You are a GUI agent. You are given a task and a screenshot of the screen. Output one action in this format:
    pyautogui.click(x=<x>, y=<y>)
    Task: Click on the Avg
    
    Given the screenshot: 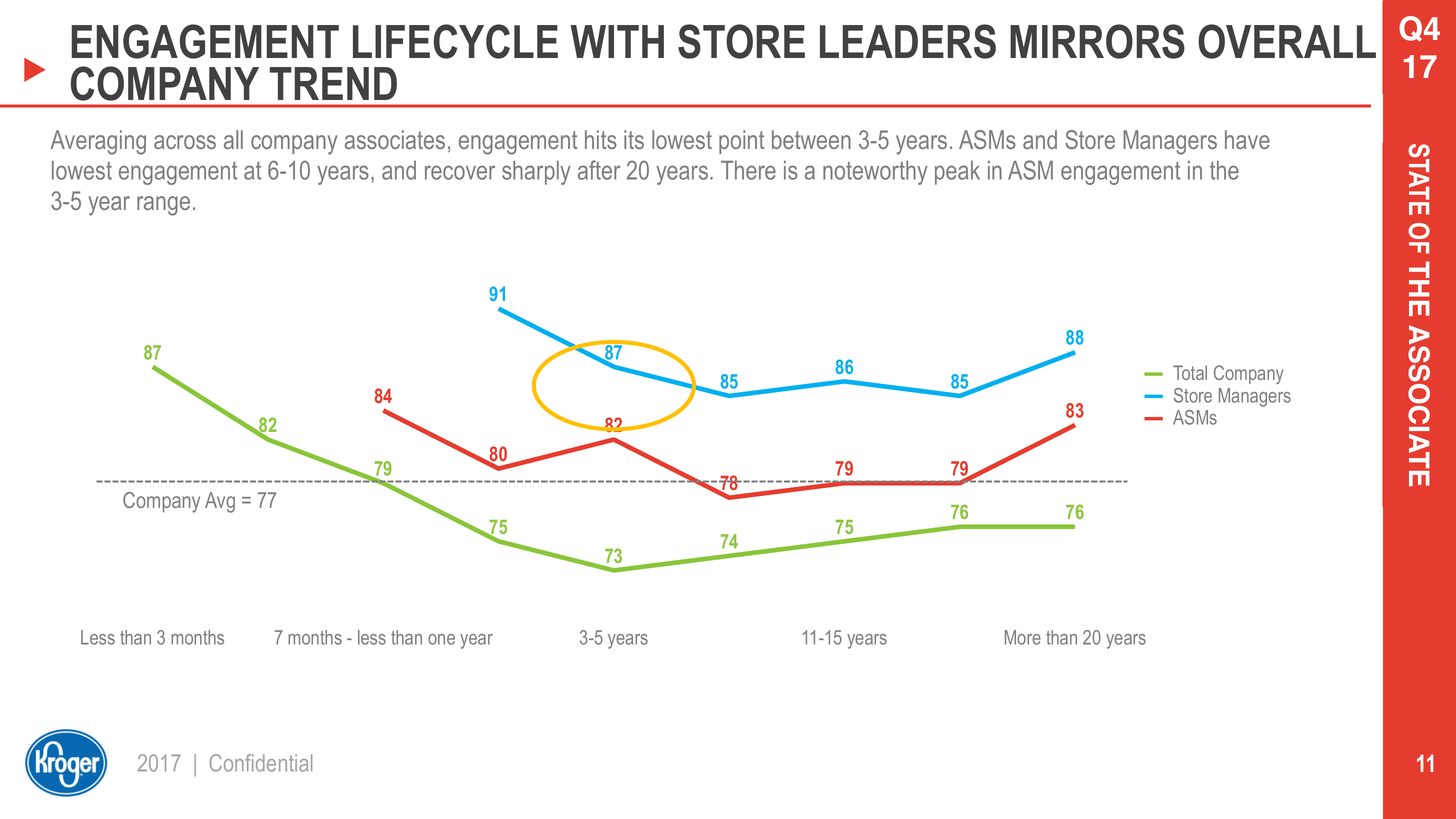 What is the action you would take?
    pyautogui.click(x=220, y=502)
